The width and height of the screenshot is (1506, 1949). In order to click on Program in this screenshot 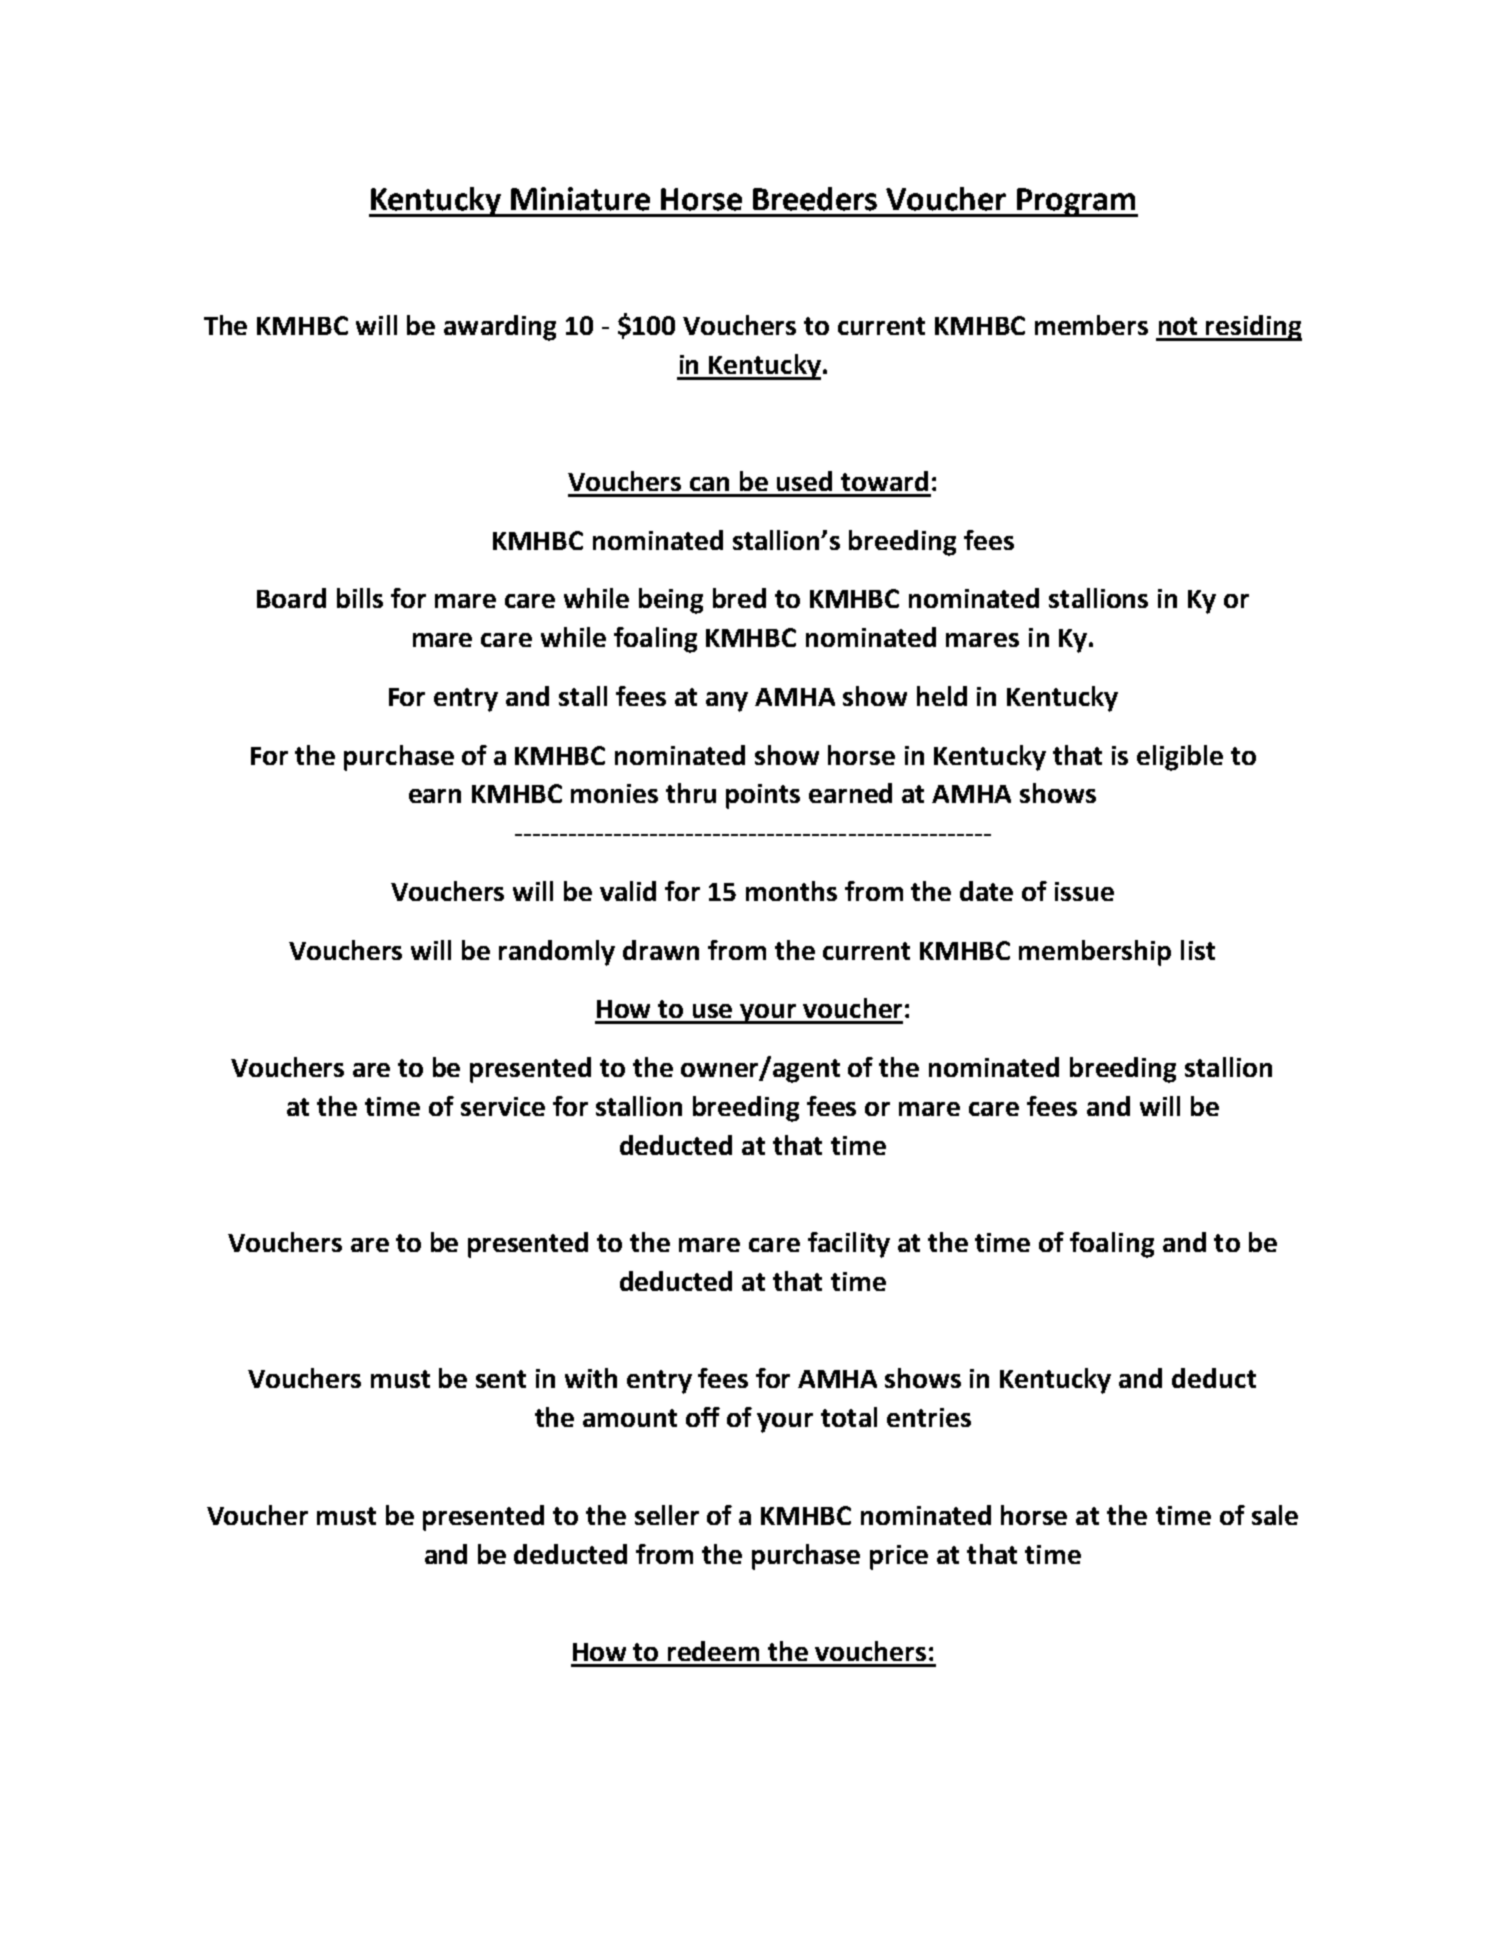, I will do `click(1076, 202)`.
